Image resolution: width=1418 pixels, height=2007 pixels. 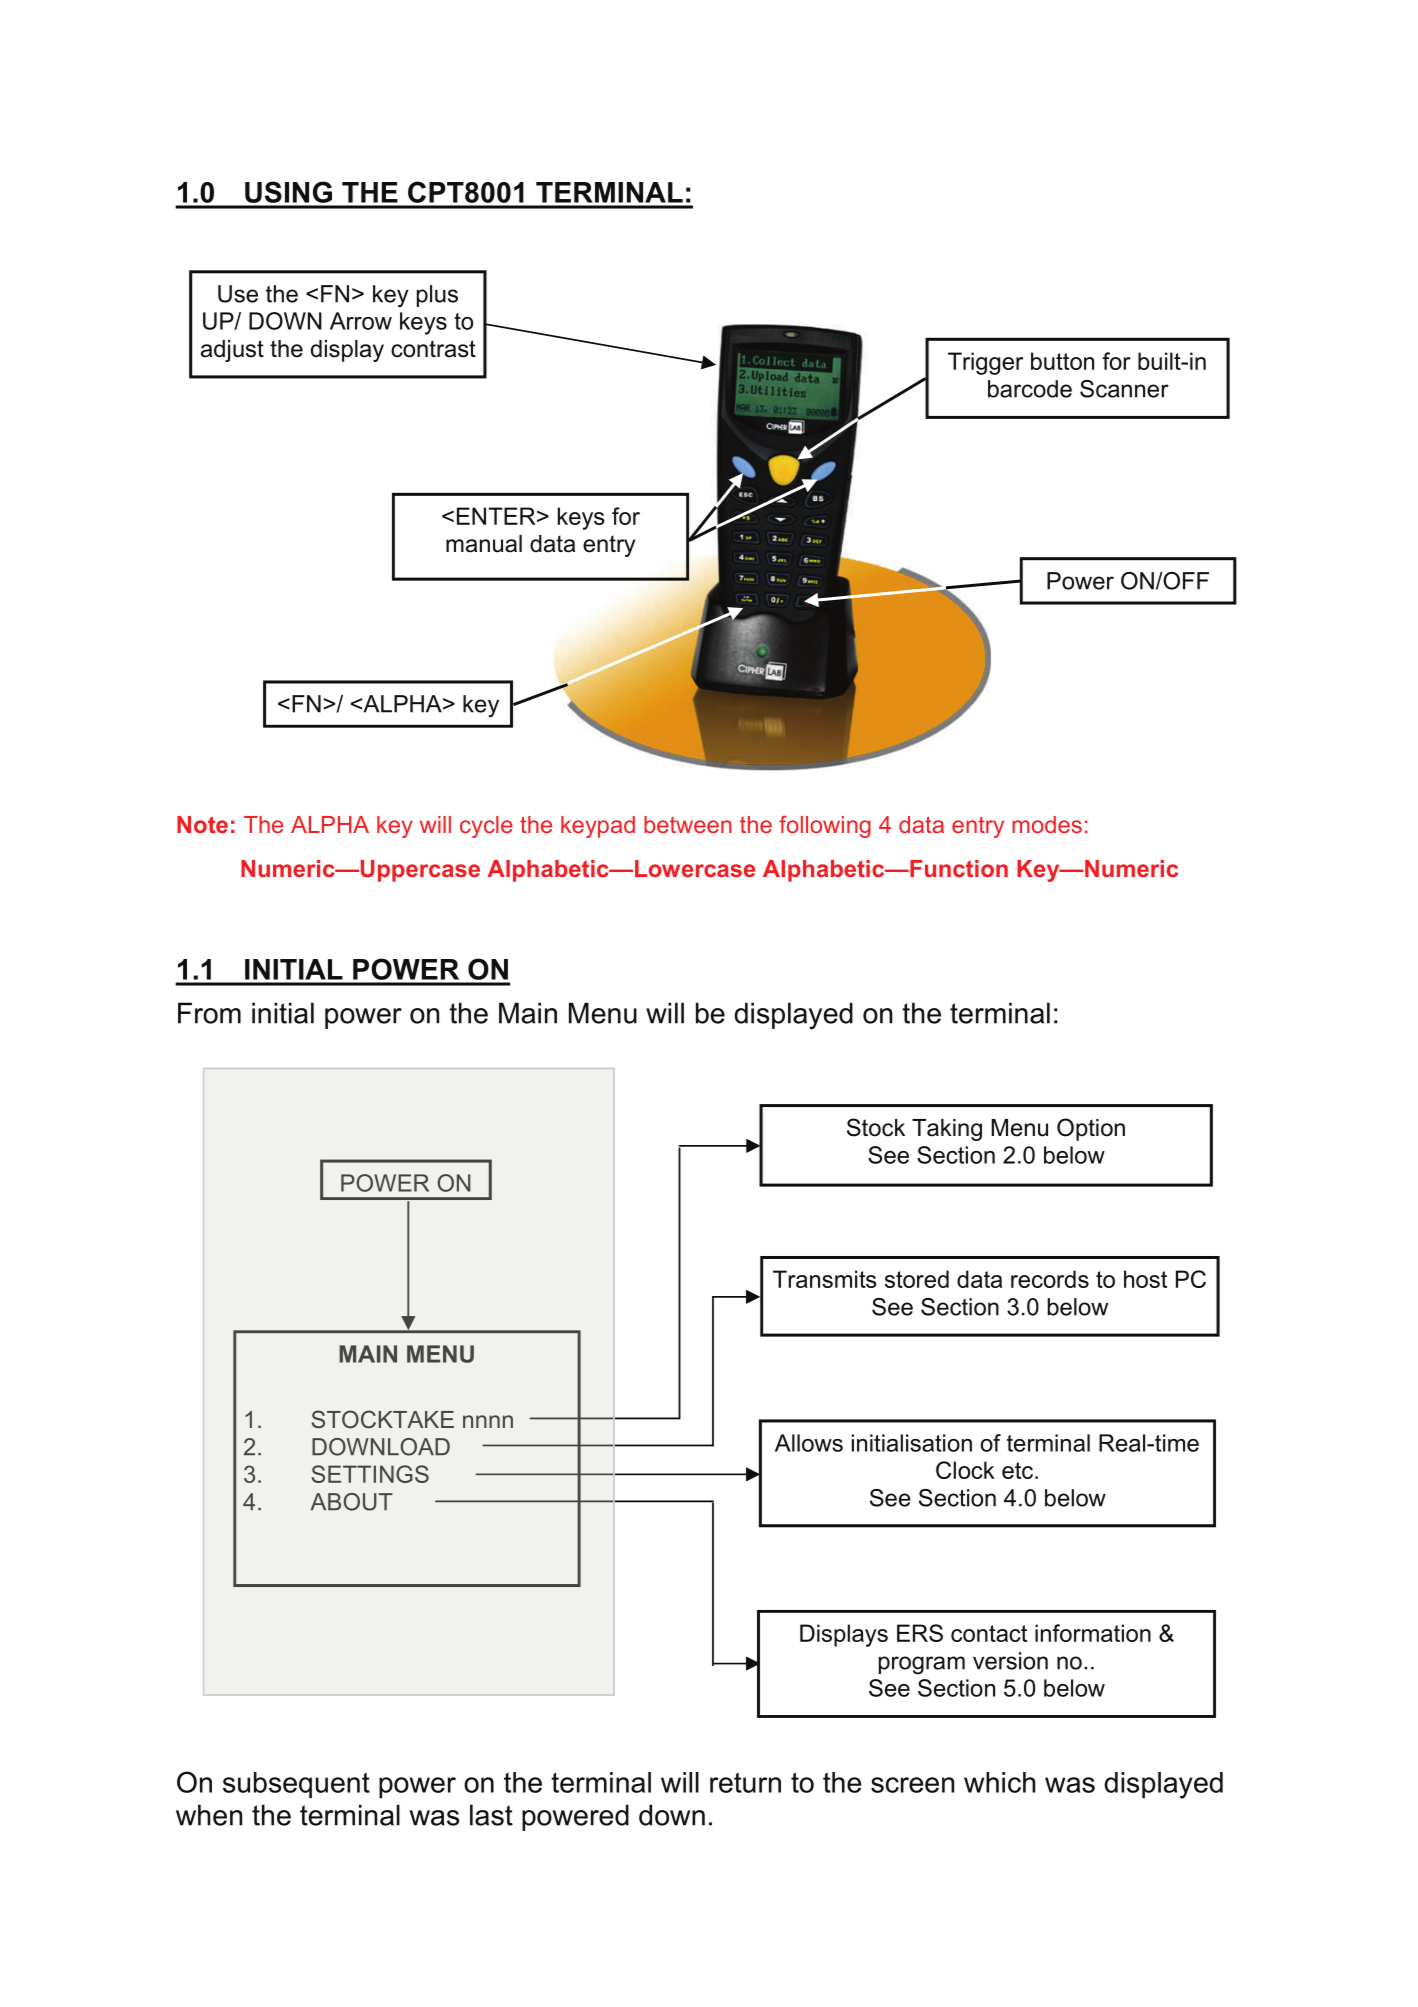 I want to click on From, so click(x=209, y=1013).
